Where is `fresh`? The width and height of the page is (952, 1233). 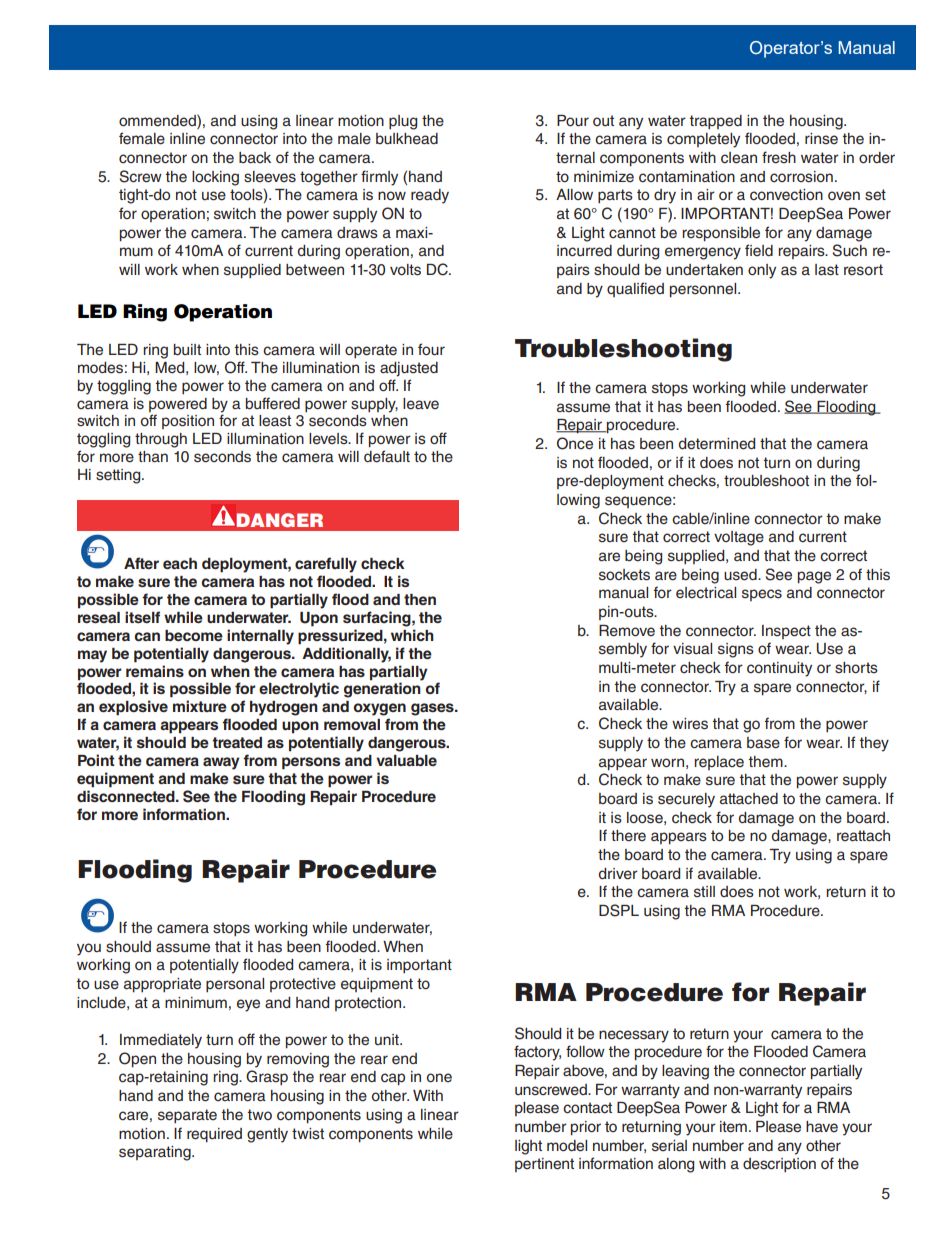
fresh is located at coordinates (779, 157).
